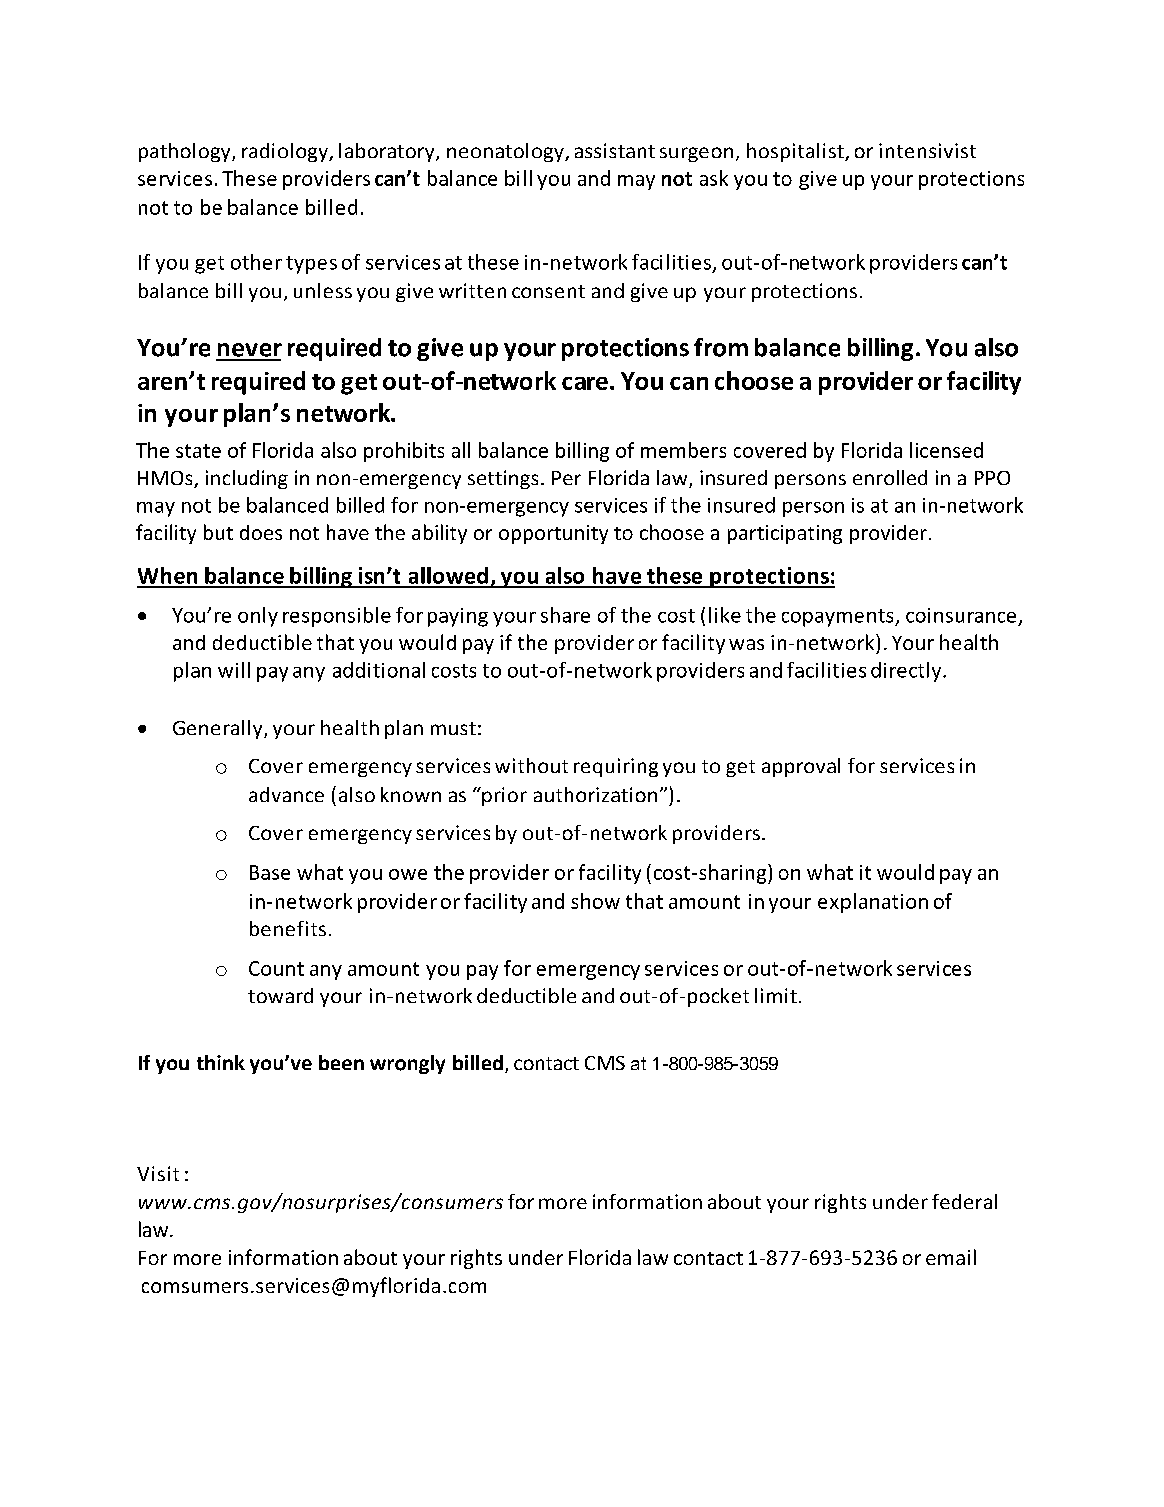 The width and height of the screenshot is (1164, 1507). Describe the element at coordinates (801, 767) in the screenshot. I see `approval` at that location.
